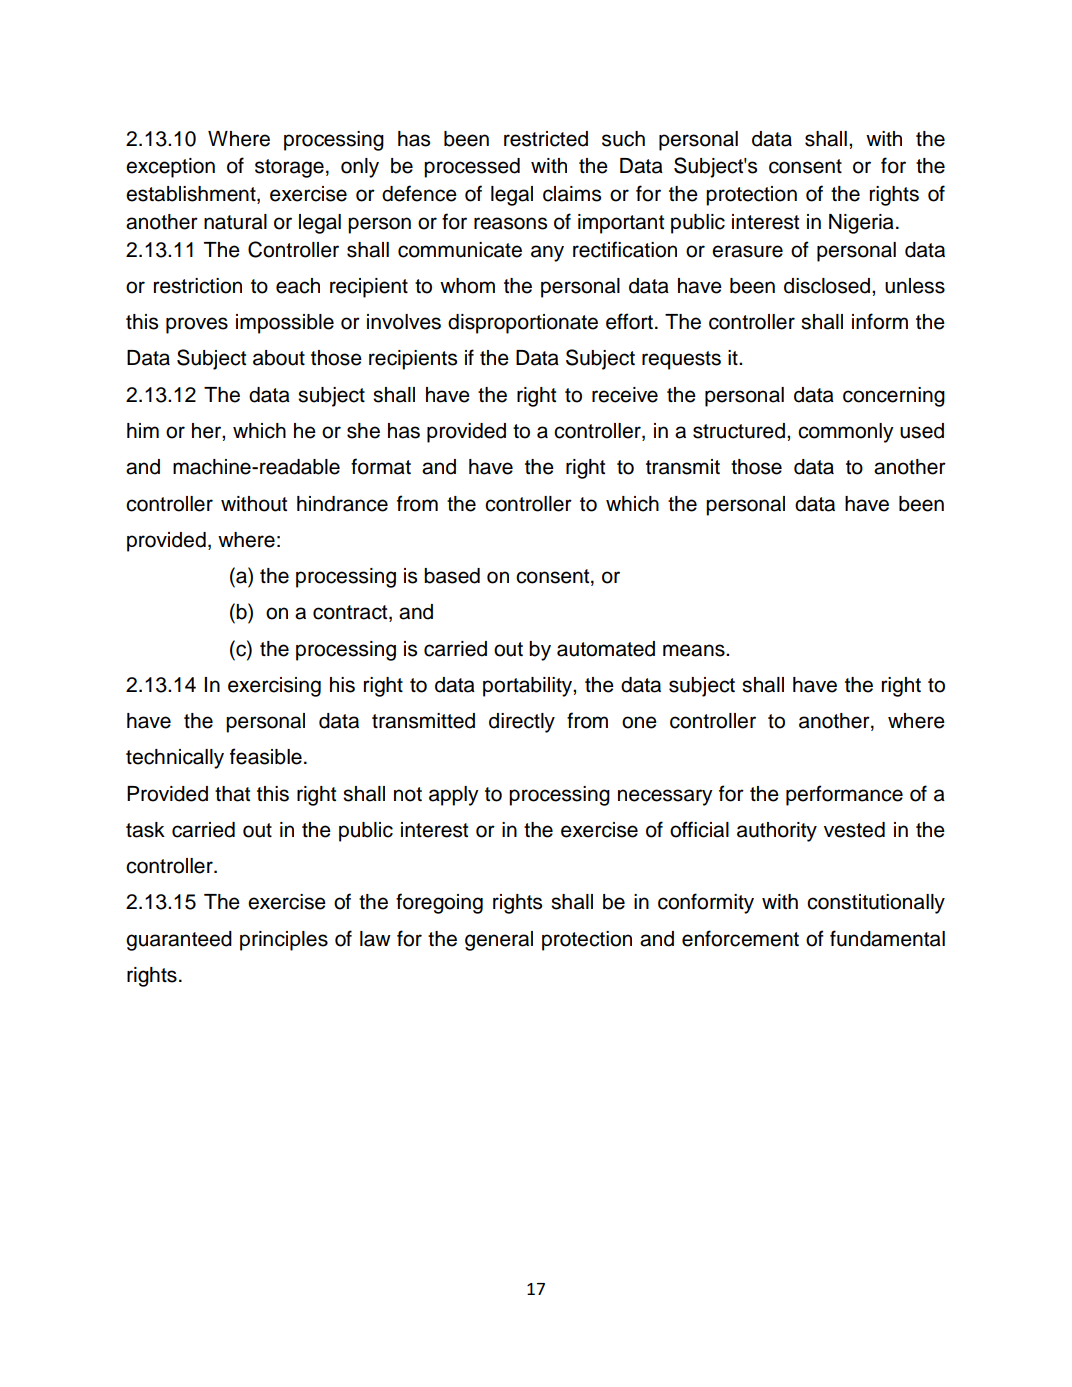 The image size is (1072, 1387). Describe the element at coordinates (739, 431) in the screenshot. I see `structured` at that location.
